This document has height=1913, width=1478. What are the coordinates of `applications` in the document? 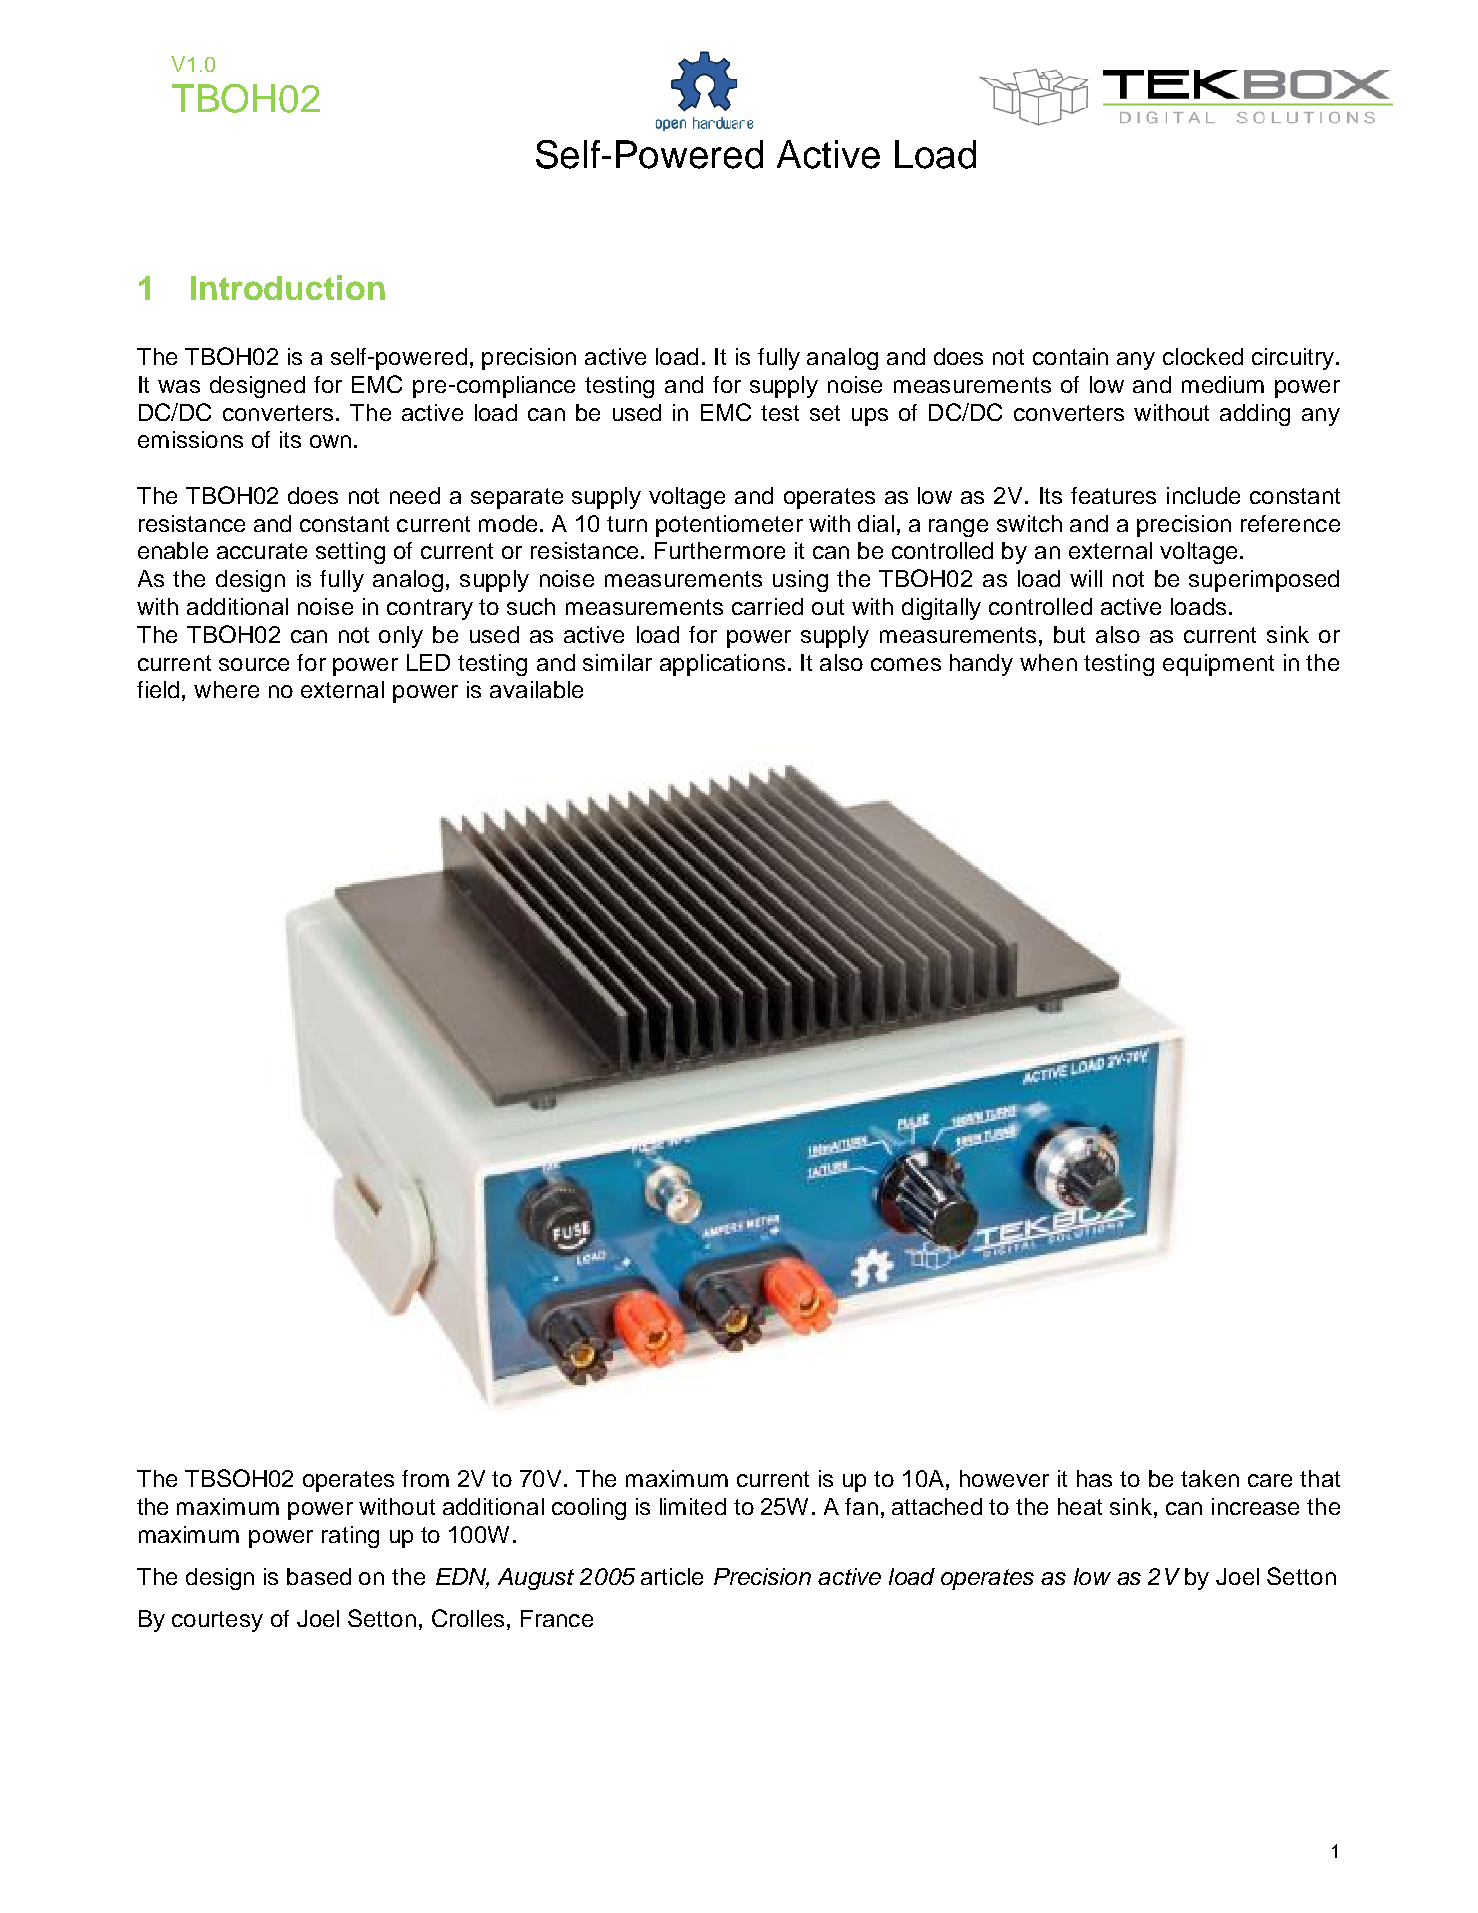 It's located at (722, 665).
